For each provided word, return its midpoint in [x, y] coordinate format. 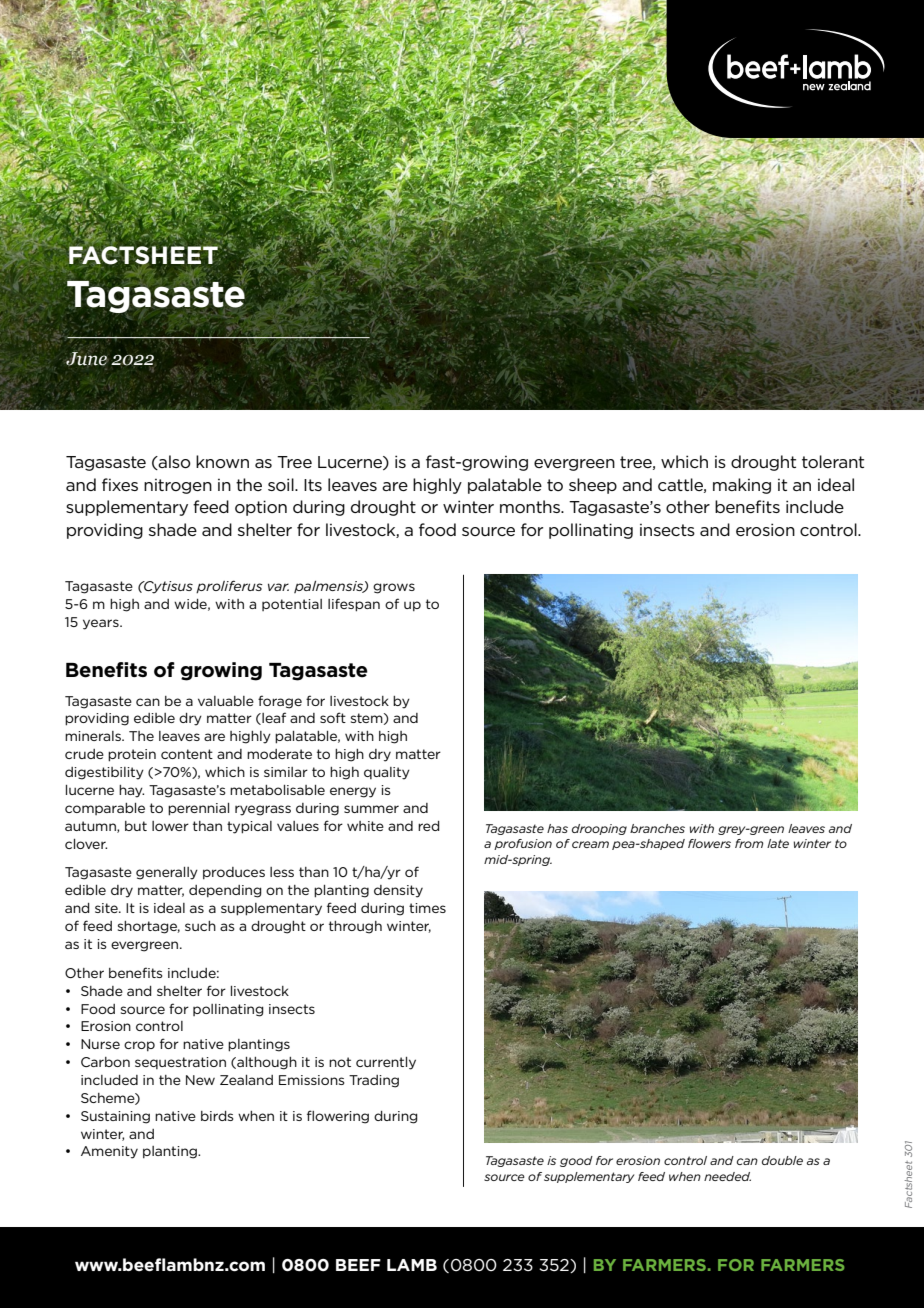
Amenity [109, 1152]
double [782, 1160]
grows [394, 588]
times [427, 908]
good [576, 1161]
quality [387, 773]
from [749, 843]
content [187, 754]
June [87, 359]
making [742, 486]
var [278, 587]
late [778, 843]
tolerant [833, 461]
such [200, 926]
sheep [593, 486]
